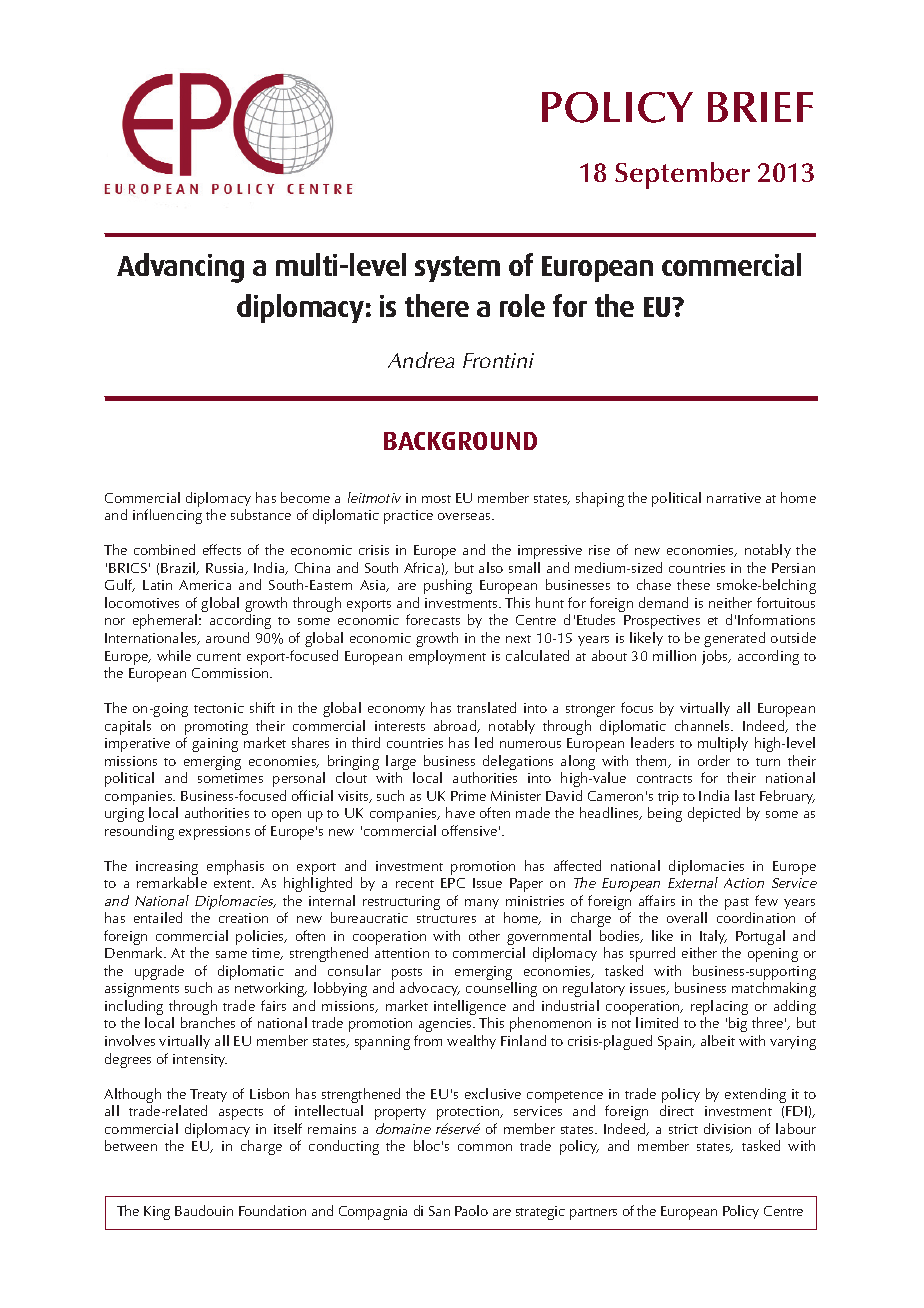 The image size is (924, 1308). I want to click on system, so click(457, 269).
